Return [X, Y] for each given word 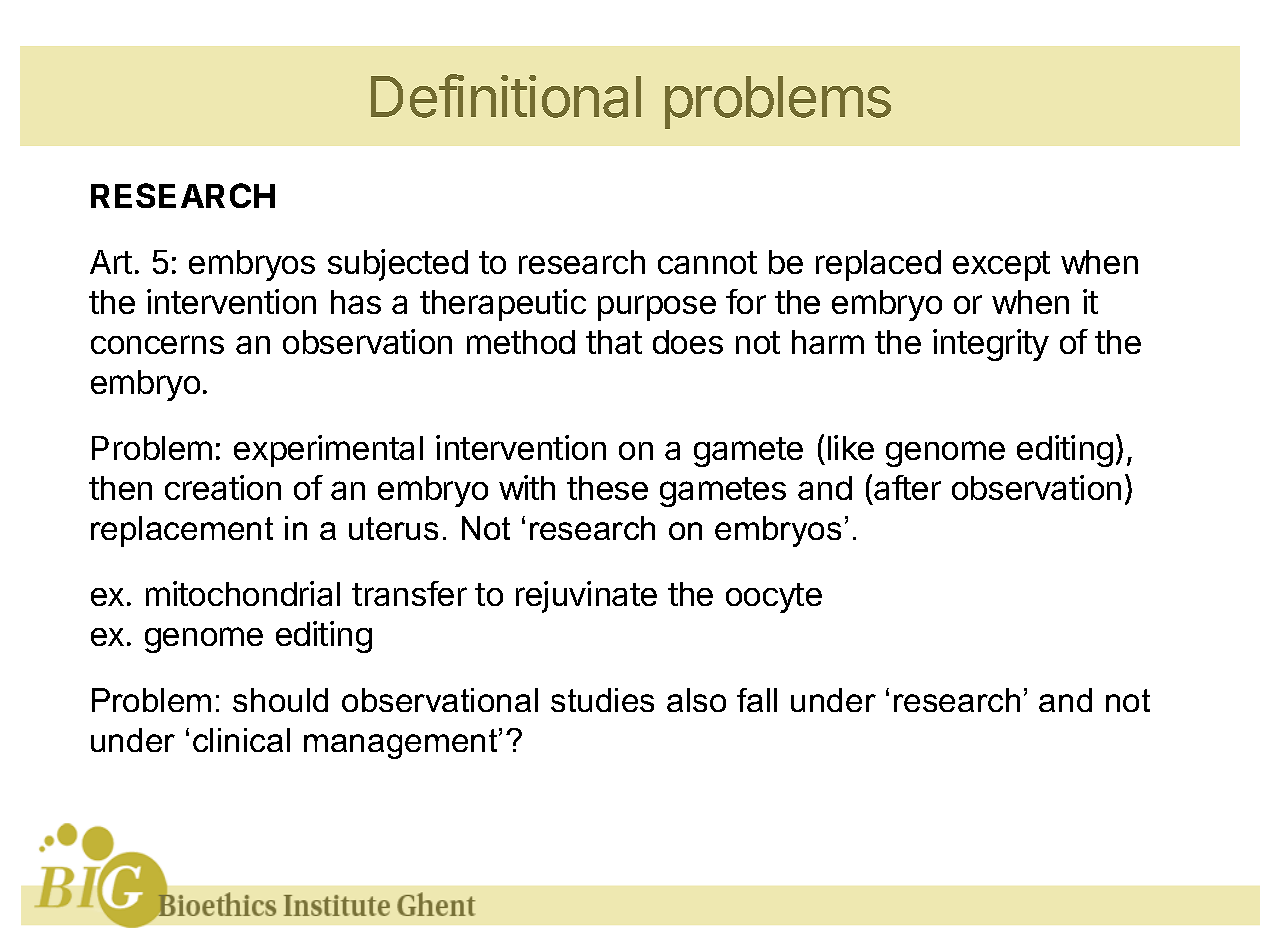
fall [757, 700]
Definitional [506, 96]
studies [602, 700]
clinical [241, 740]
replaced [878, 265]
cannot [707, 262]
